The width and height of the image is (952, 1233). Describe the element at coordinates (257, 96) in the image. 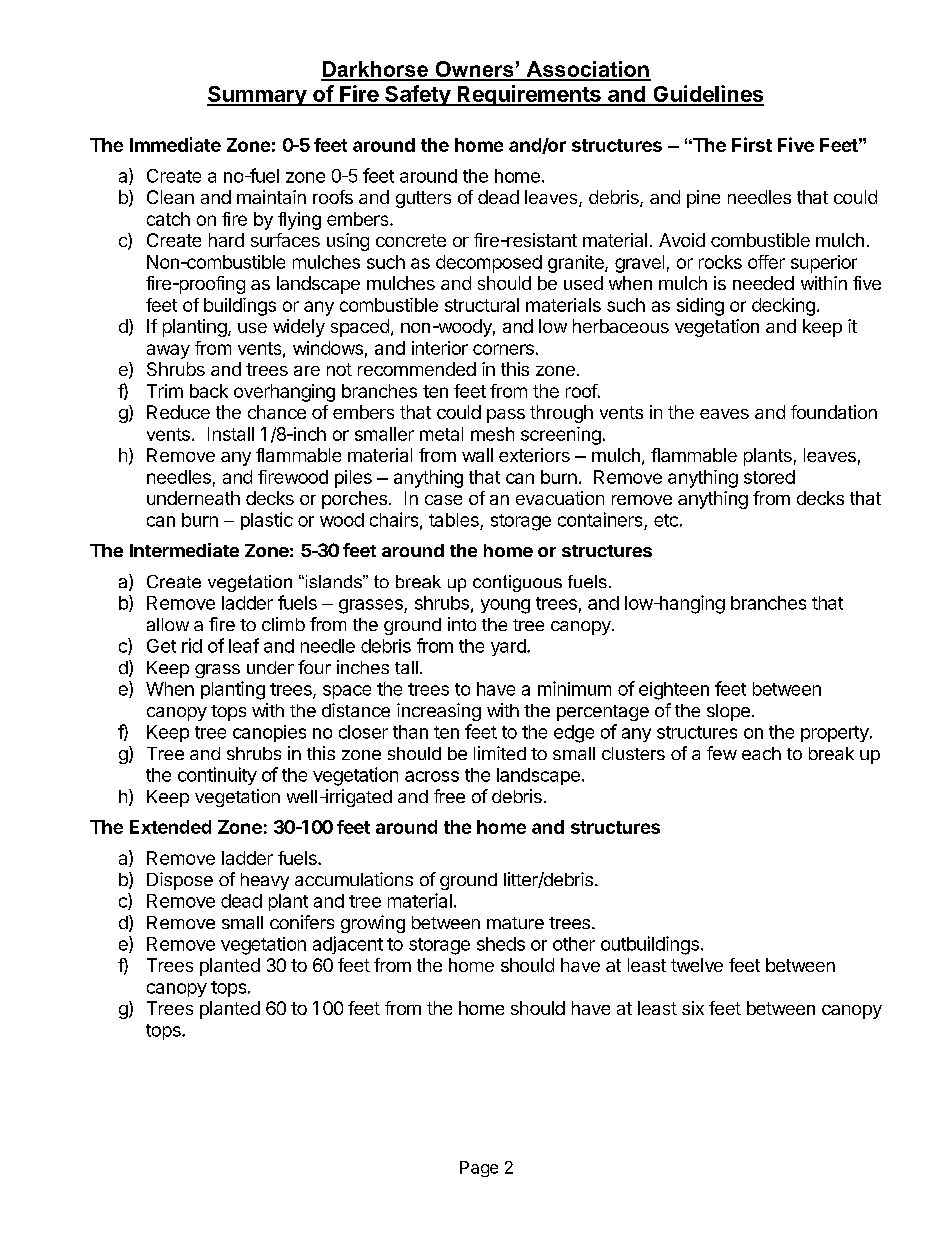

I see `Summary` at that location.
